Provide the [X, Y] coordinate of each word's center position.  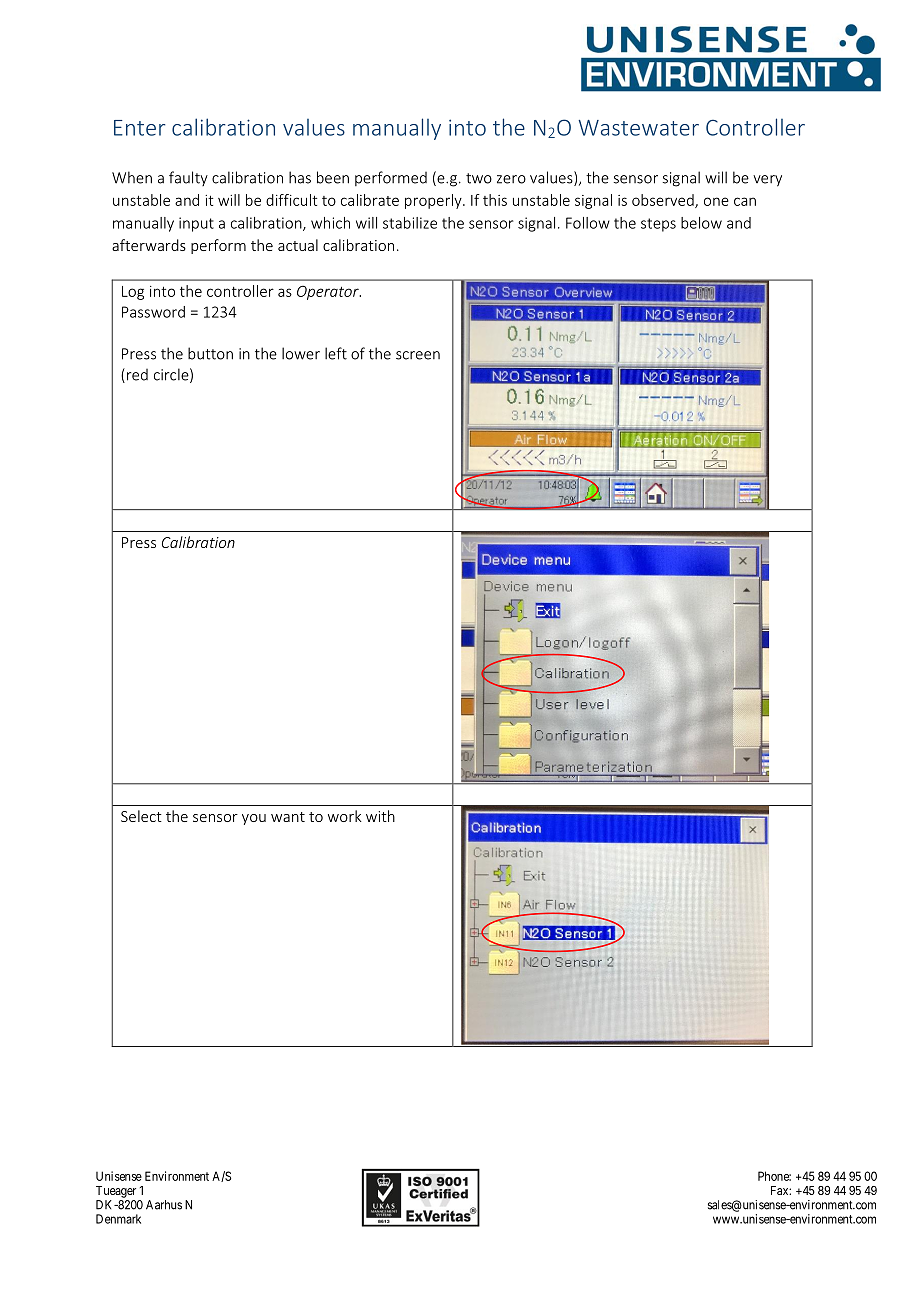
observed [664, 201]
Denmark [118, 1219]
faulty [188, 178]
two [479, 178]
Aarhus [164, 1205]
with [380, 816]
